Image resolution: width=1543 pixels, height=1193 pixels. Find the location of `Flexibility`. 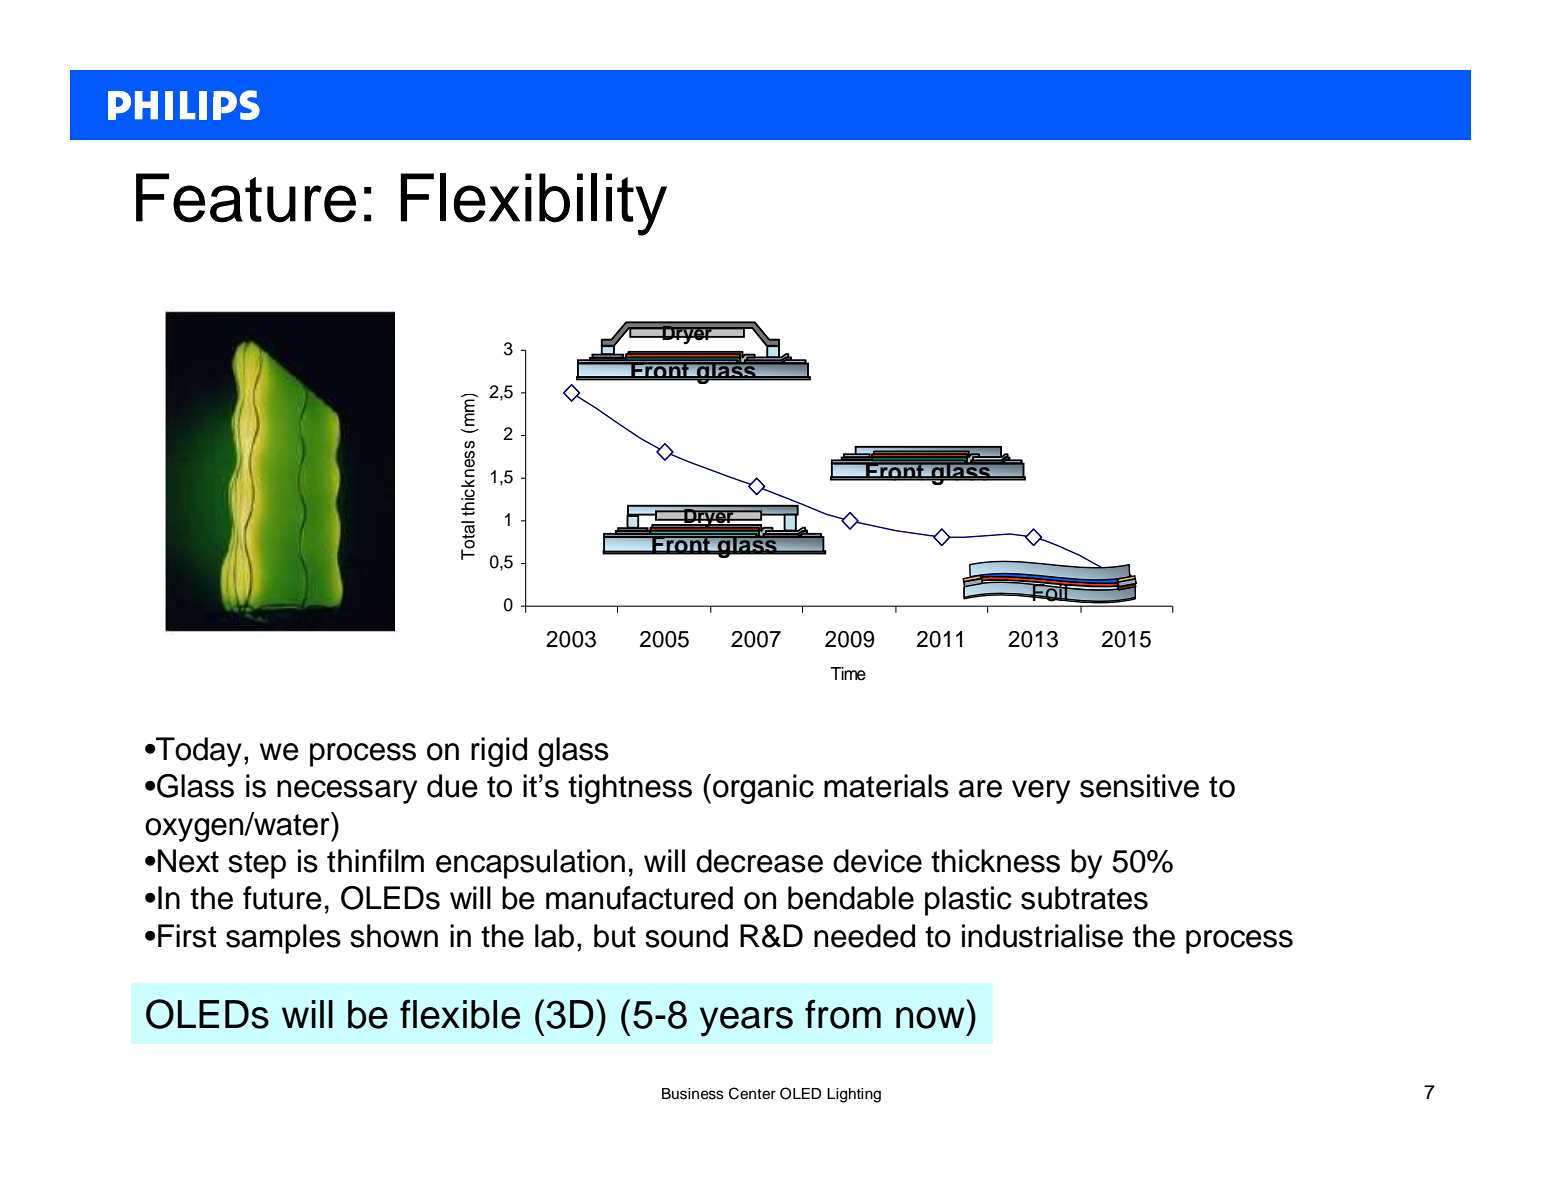

Flexibility is located at coordinates (533, 204).
